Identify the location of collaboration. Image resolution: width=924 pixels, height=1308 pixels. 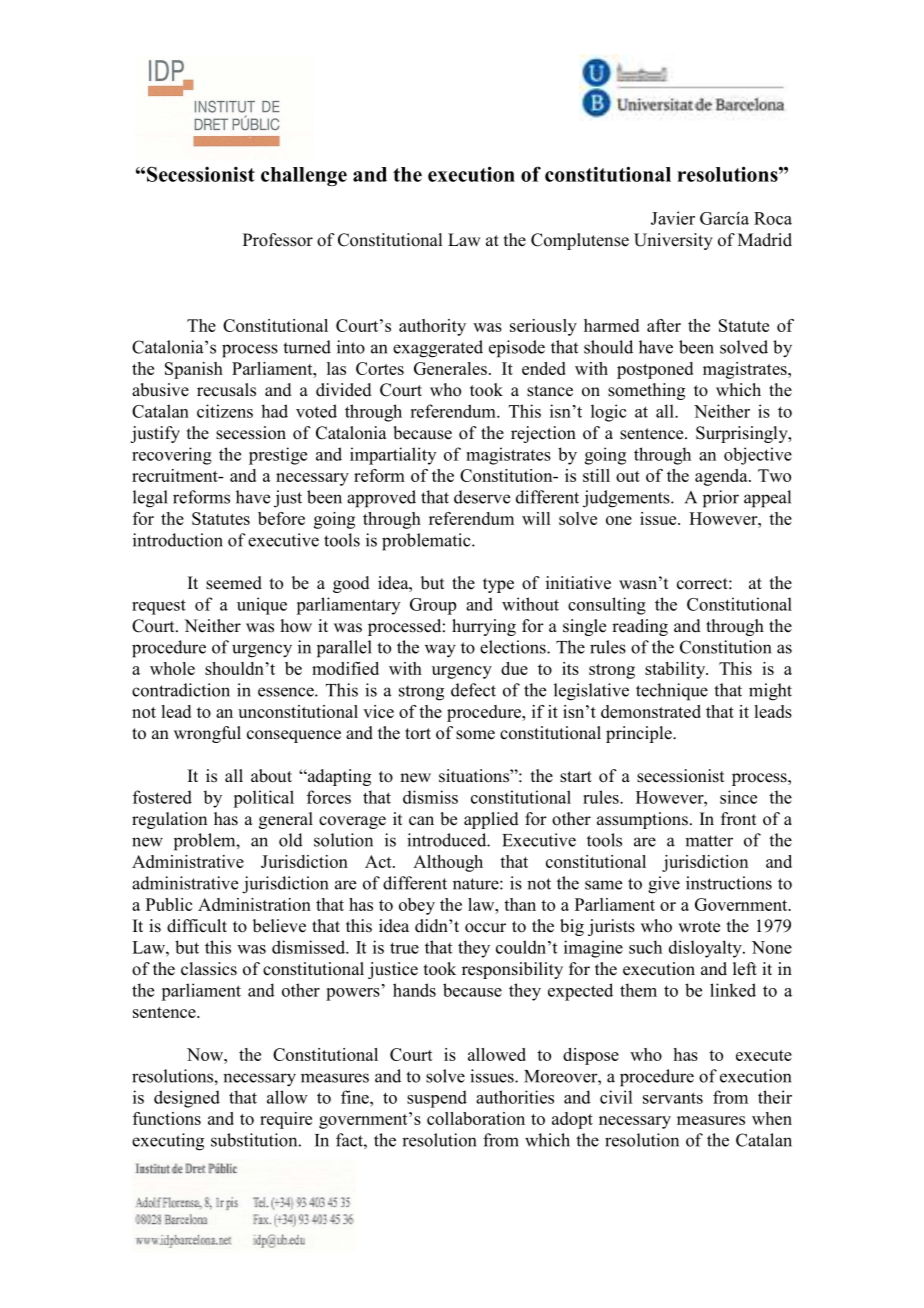
(476, 1118).
